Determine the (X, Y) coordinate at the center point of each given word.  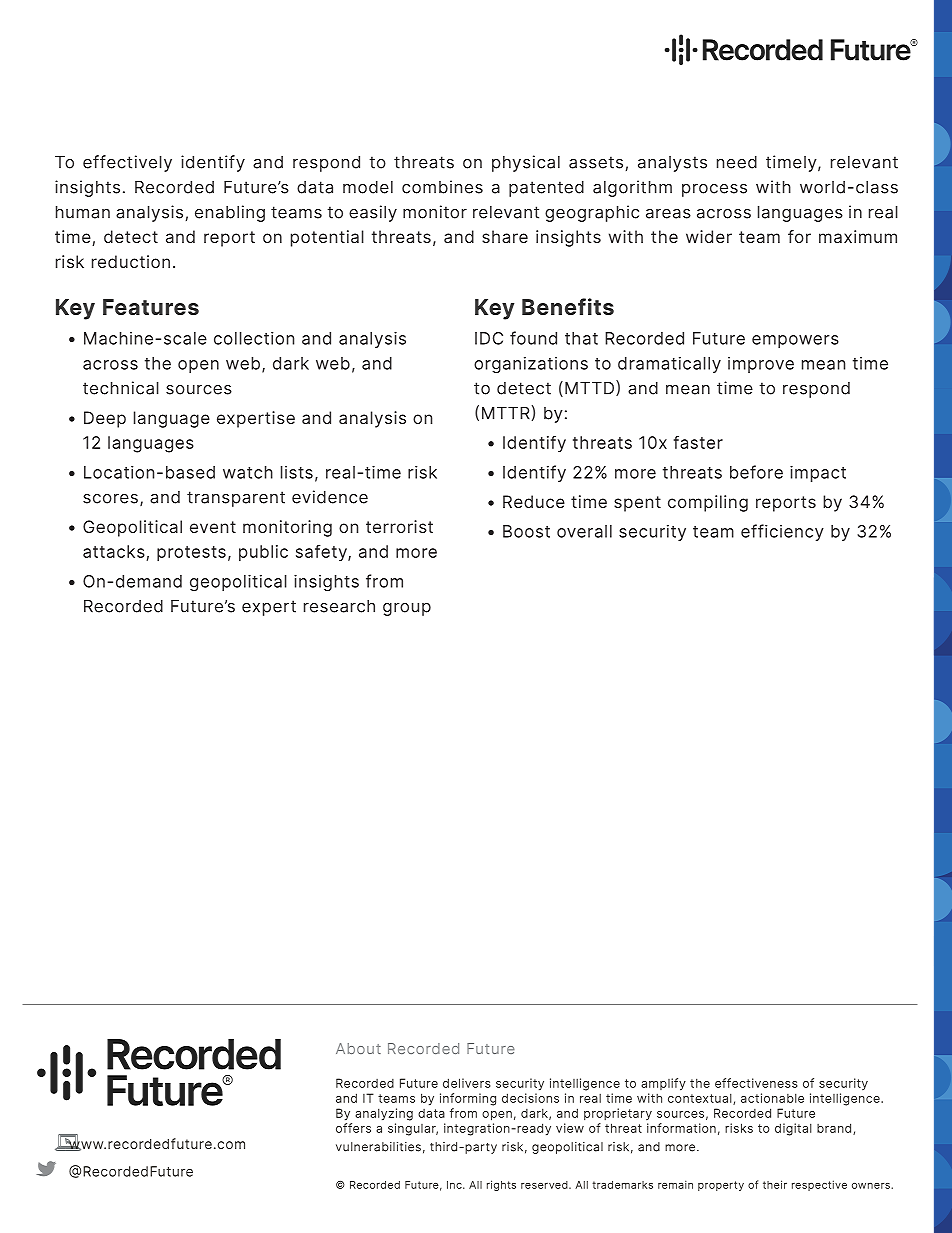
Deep (105, 419)
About (358, 1048)
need (737, 162)
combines (442, 187)
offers (353, 1128)
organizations (531, 365)
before (756, 472)
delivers (467, 1083)
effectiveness (756, 1083)
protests (191, 554)
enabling (230, 213)
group (407, 609)
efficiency (782, 532)
